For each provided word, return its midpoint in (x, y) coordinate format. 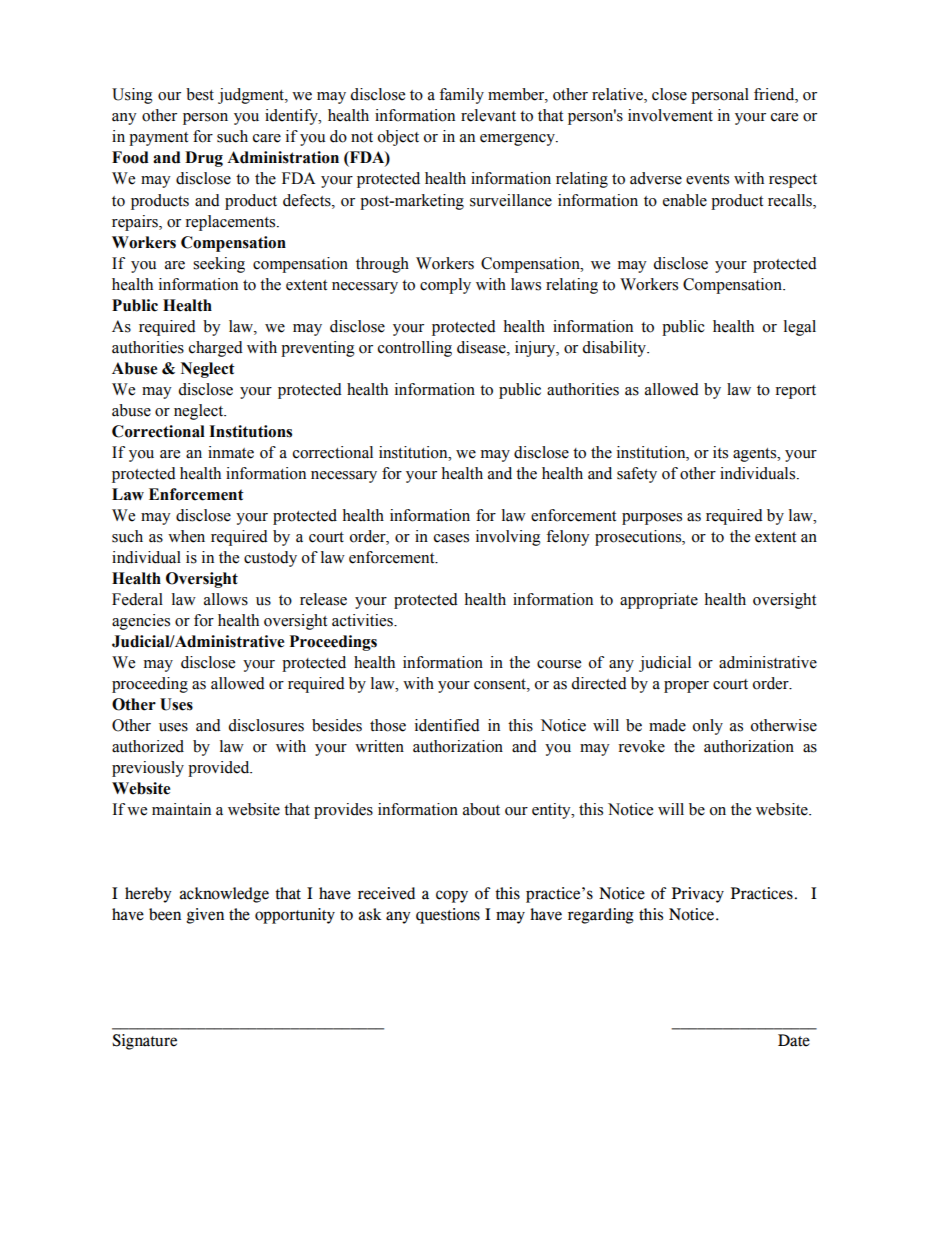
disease (482, 347)
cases (451, 538)
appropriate (659, 601)
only (708, 727)
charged (216, 349)
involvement (670, 115)
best (200, 94)
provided (220, 769)
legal (800, 328)
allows (226, 599)
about (481, 809)
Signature (144, 1042)
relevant (488, 115)
